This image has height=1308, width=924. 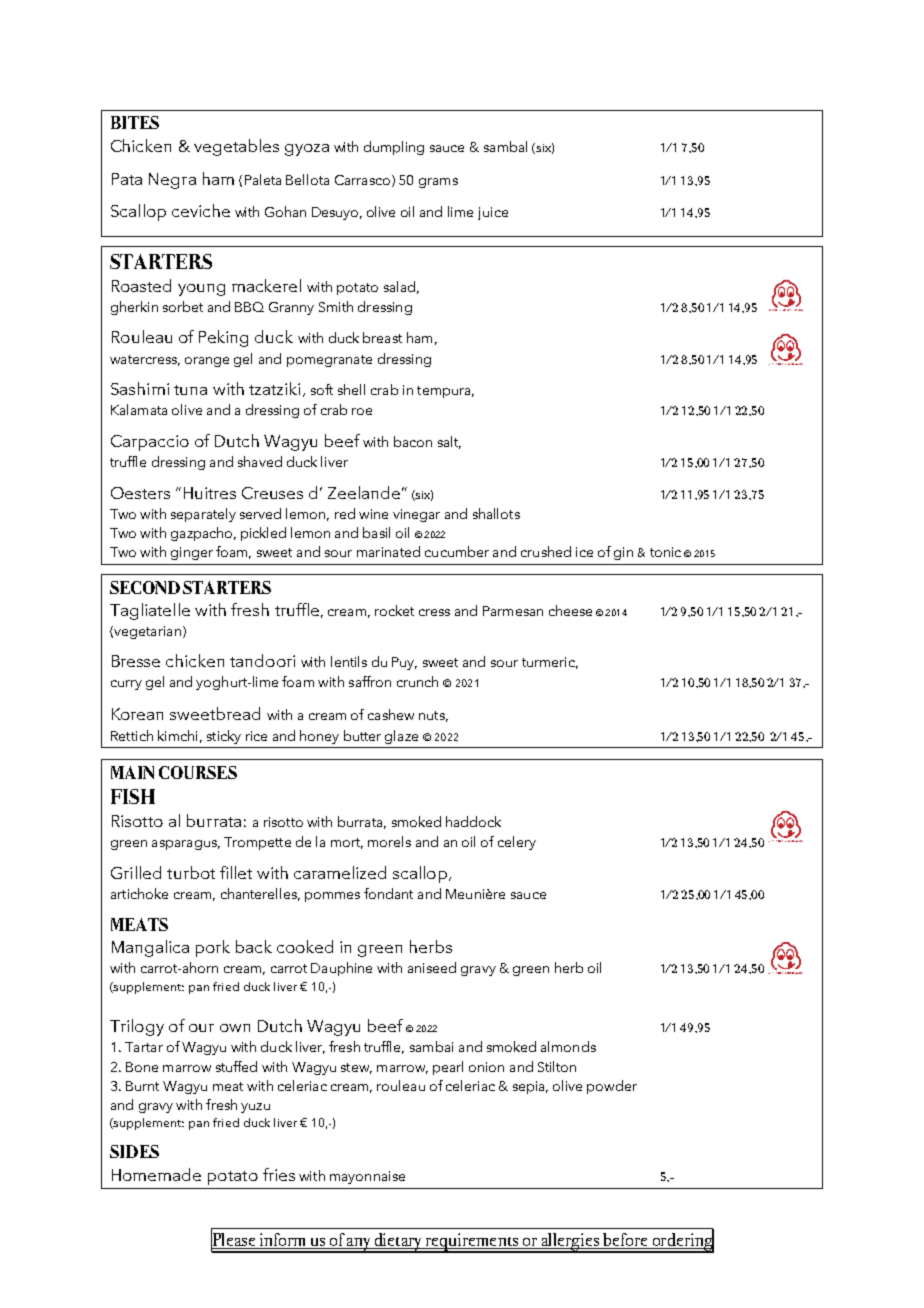 What do you see at coordinates (236, 147) in the image?
I see `vegetables` at bounding box center [236, 147].
